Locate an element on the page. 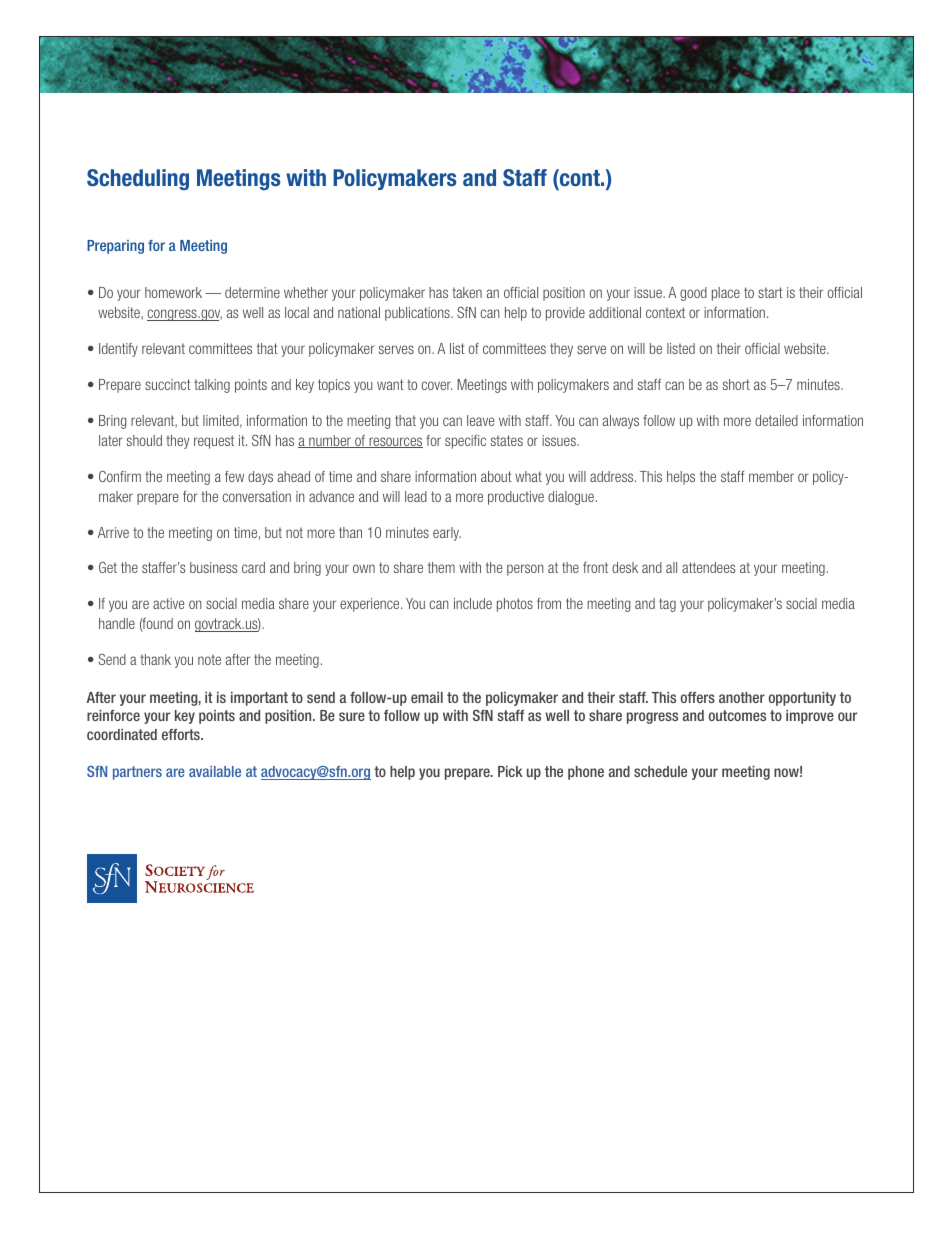 This page has height=1233, width=952. business is located at coordinates (213, 567).
